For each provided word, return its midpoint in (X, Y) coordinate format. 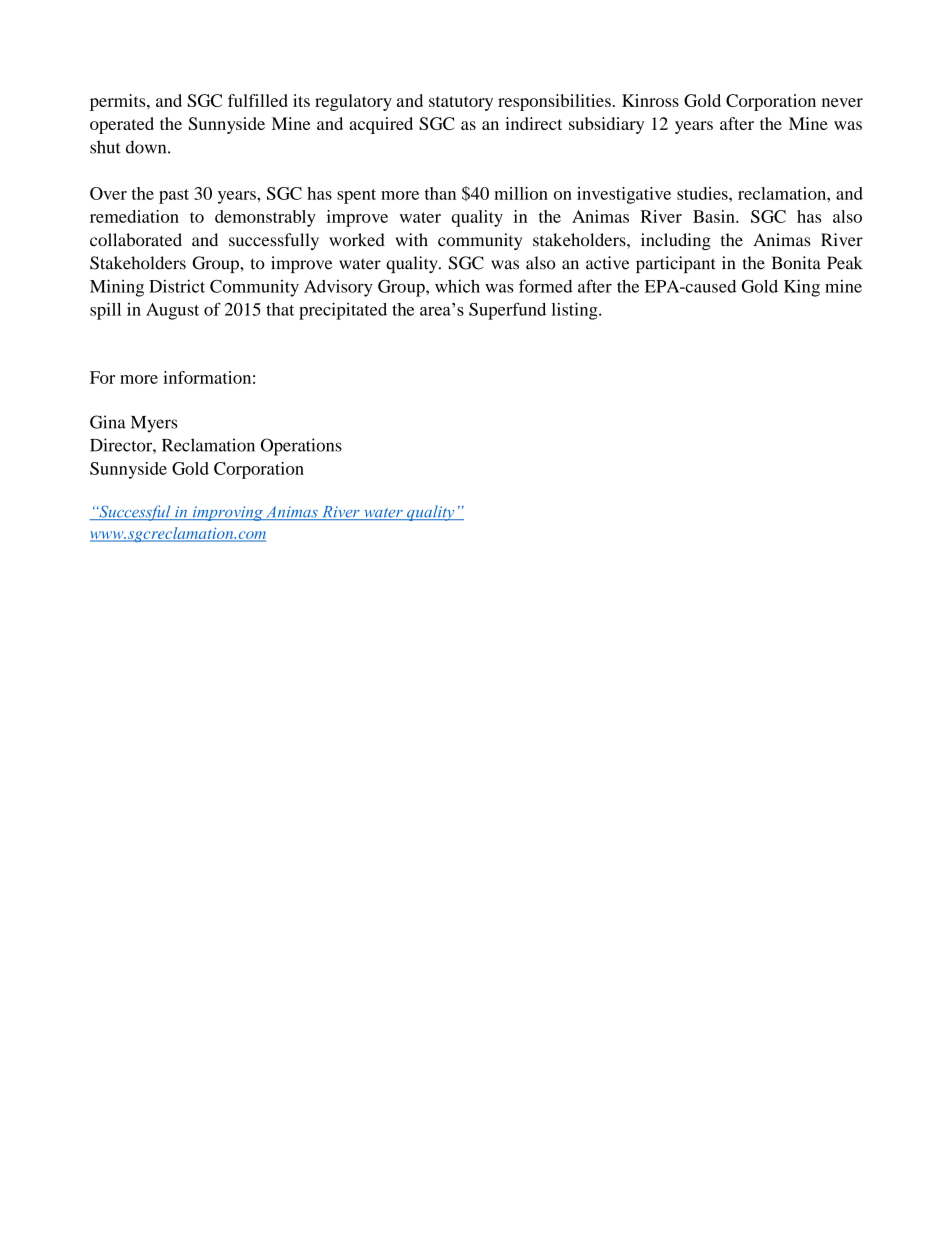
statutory (461, 103)
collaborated (136, 240)
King (802, 288)
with (411, 240)
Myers (154, 424)
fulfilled (258, 100)
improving (227, 513)
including (676, 241)
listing (576, 311)
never (842, 102)
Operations (301, 447)
